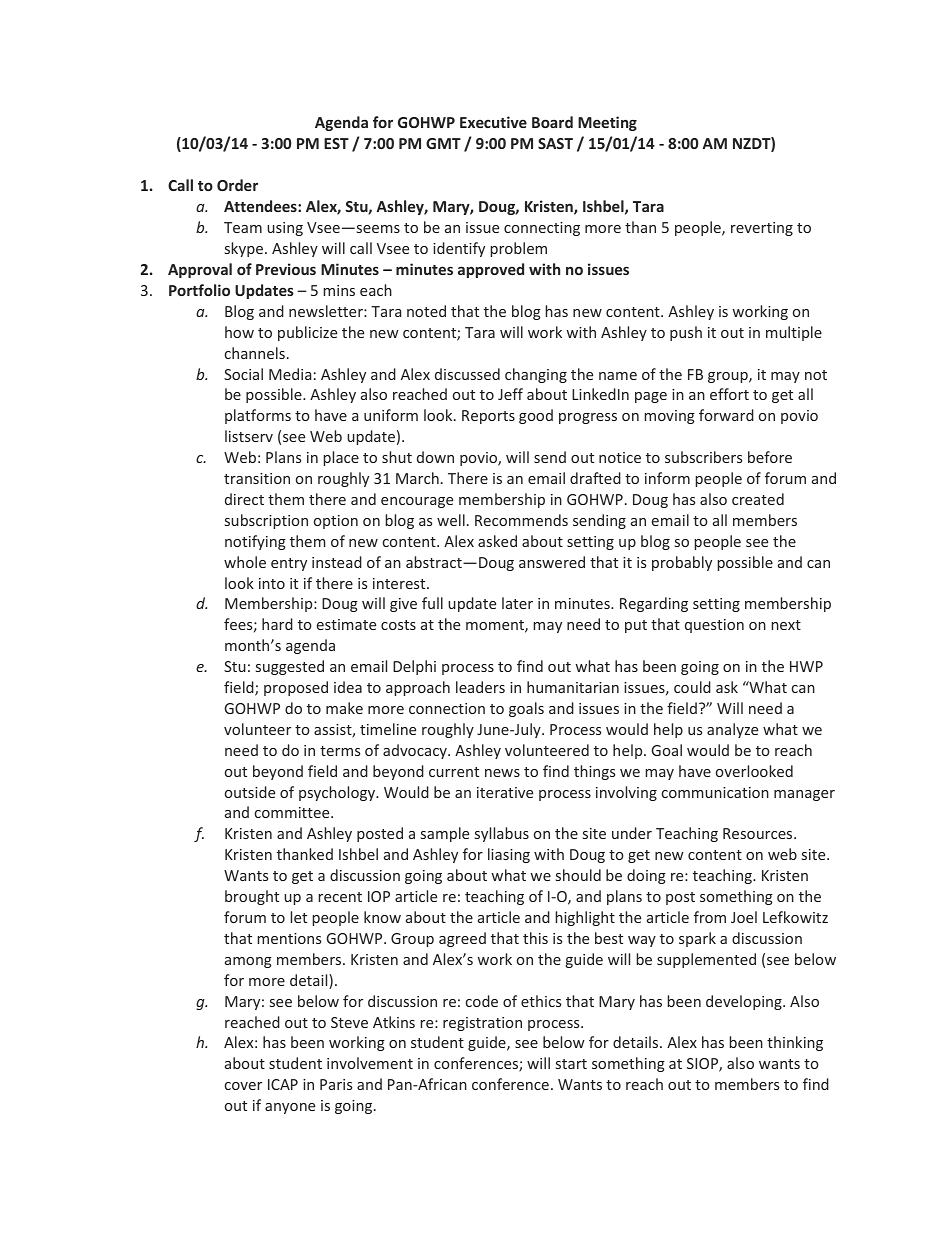  I want to click on reverting, so click(762, 229).
